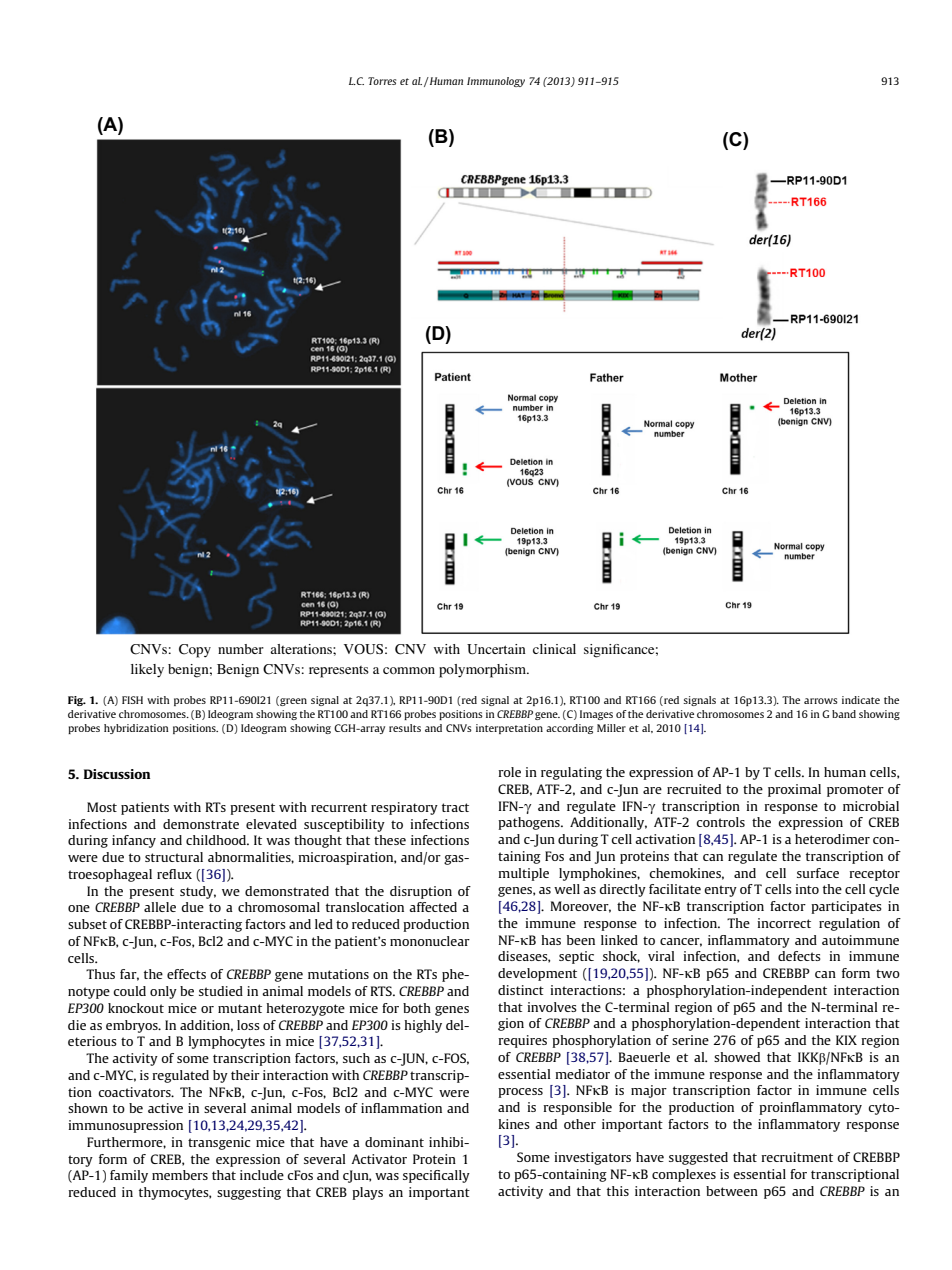 The height and width of the page is (1270, 952). I want to click on clinical, so click(554, 649).
